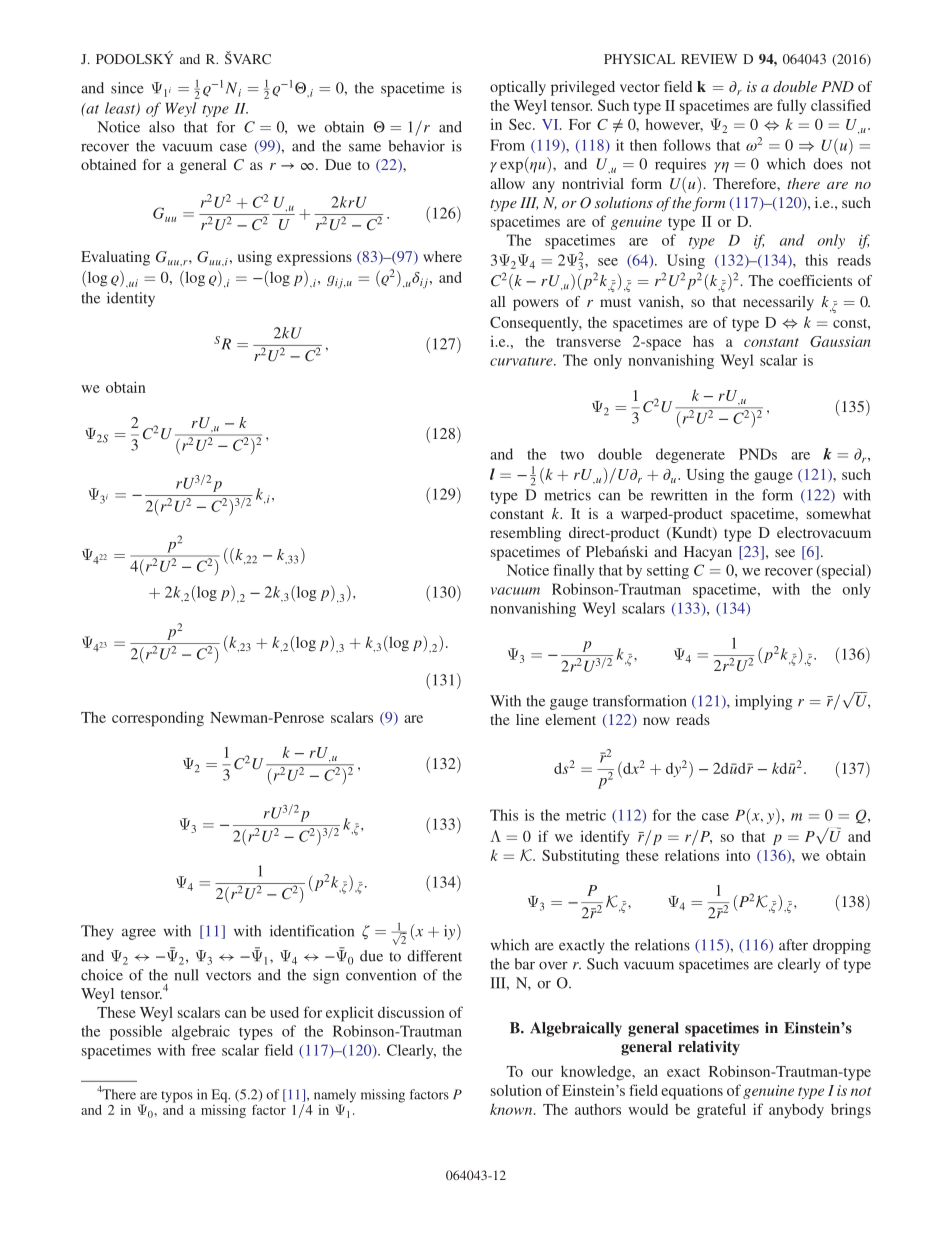 Image resolution: width=952 pixels, height=1233 pixels. I want to click on typos, so click(177, 1097).
